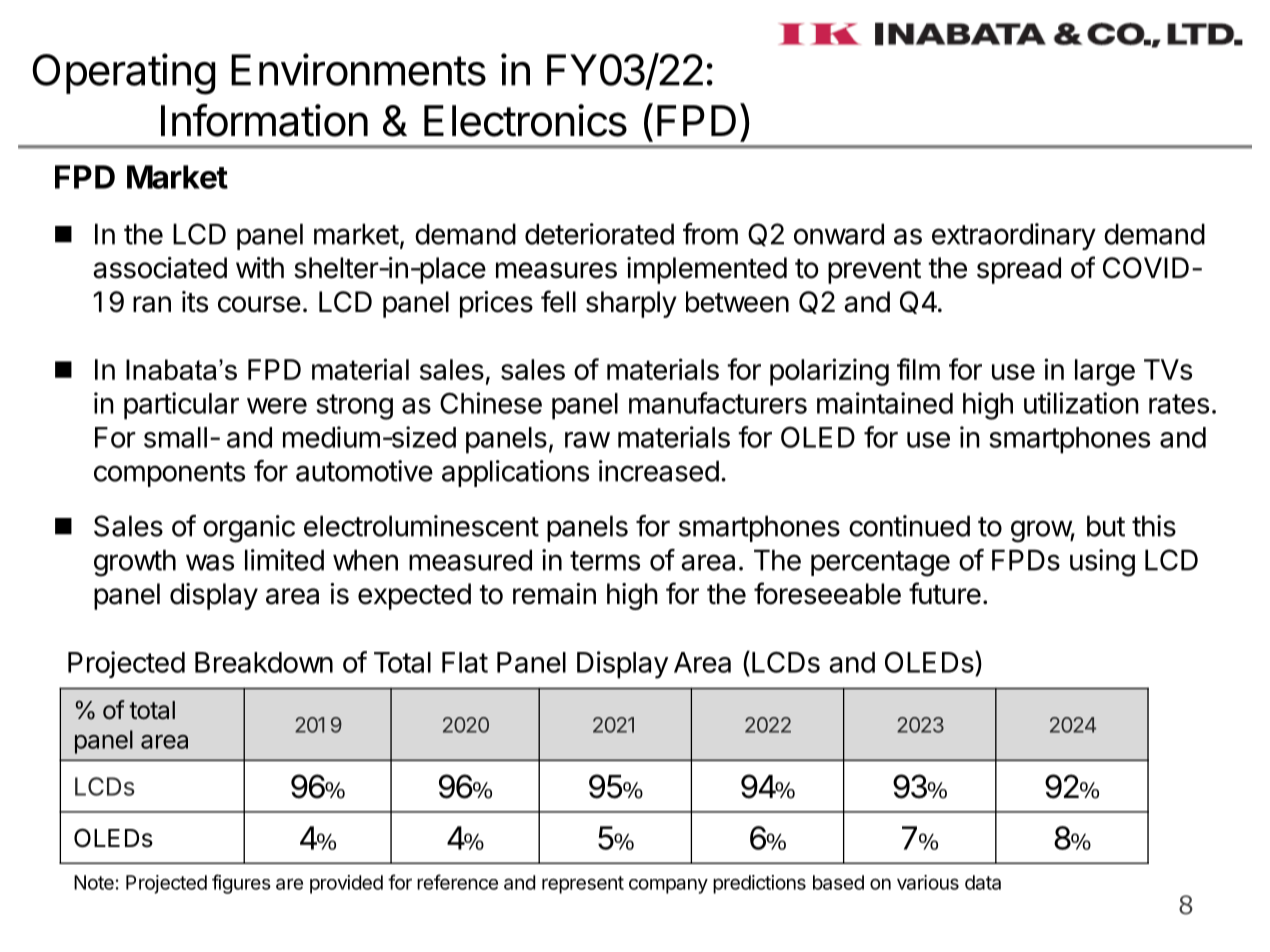 The height and width of the document is (952, 1270). Describe the element at coordinates (264, 120) in the document. I see `Information` at that location.
